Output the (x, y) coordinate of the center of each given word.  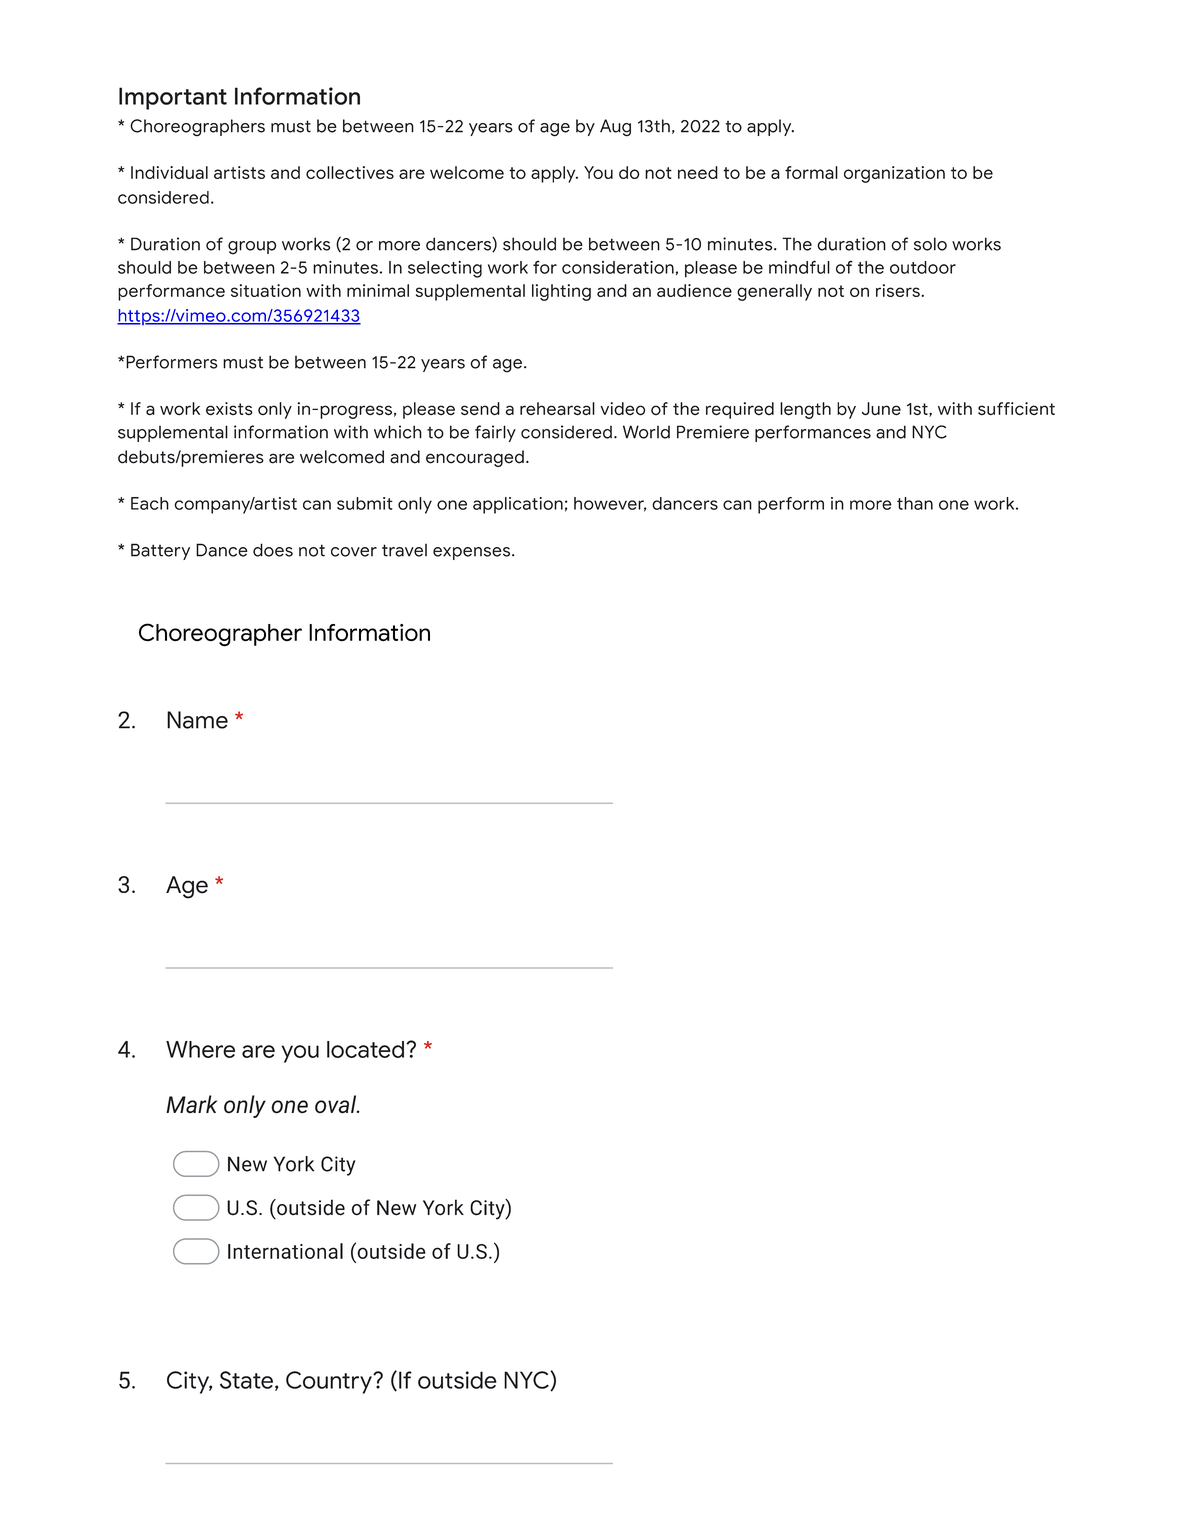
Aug (615, 128)
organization (894, 174)
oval (337, 1104)
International (285, 1251)
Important (173, 98)
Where (200, 1049)
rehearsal (557, 409)
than (915, 503)
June (881, 409)
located (365, 1049)
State (246, 1380)
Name (197, 720)
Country (330, 1382)
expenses (473, 553)
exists (229, 409)
